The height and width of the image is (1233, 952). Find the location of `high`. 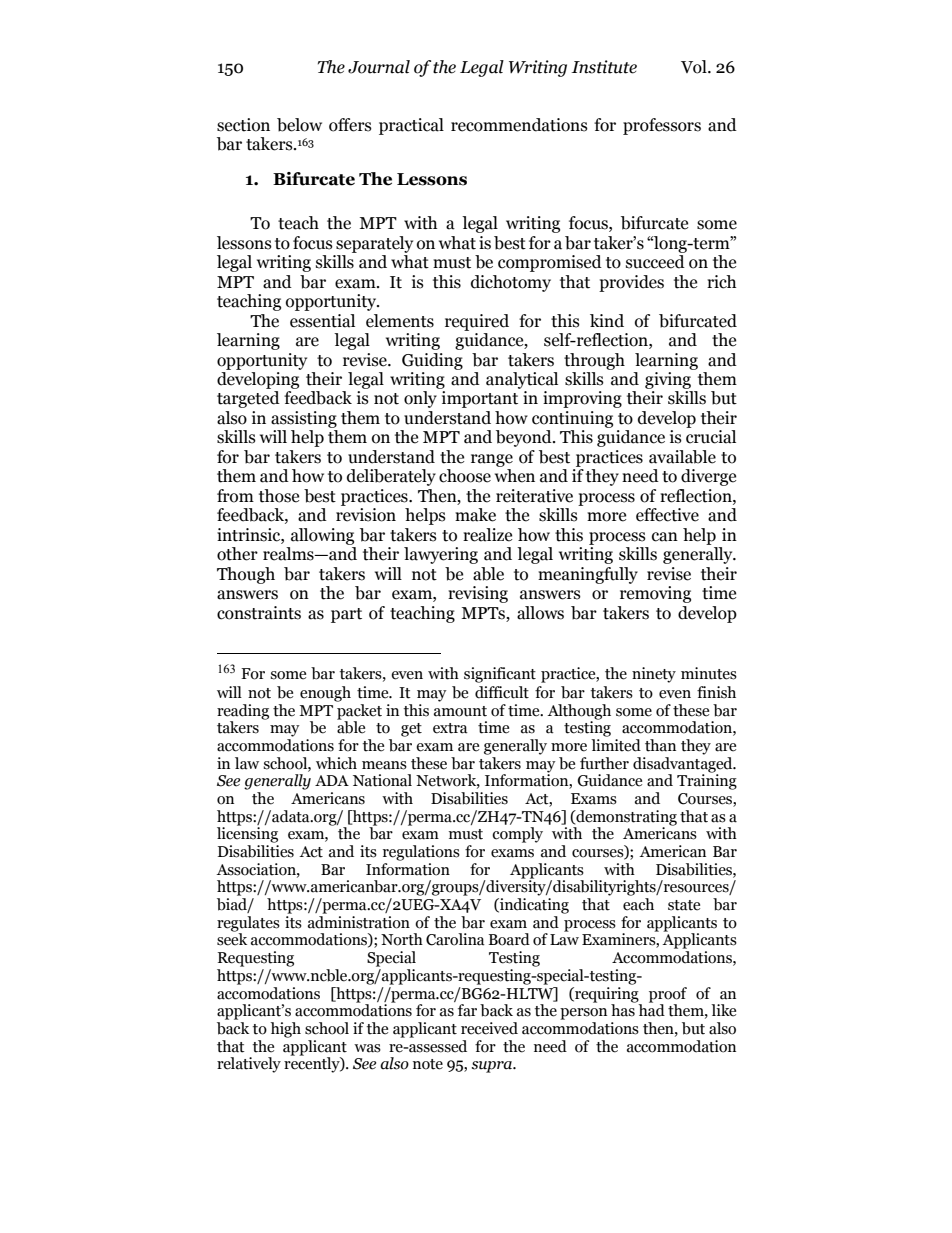

high is located at coordinates (285, 1030).
